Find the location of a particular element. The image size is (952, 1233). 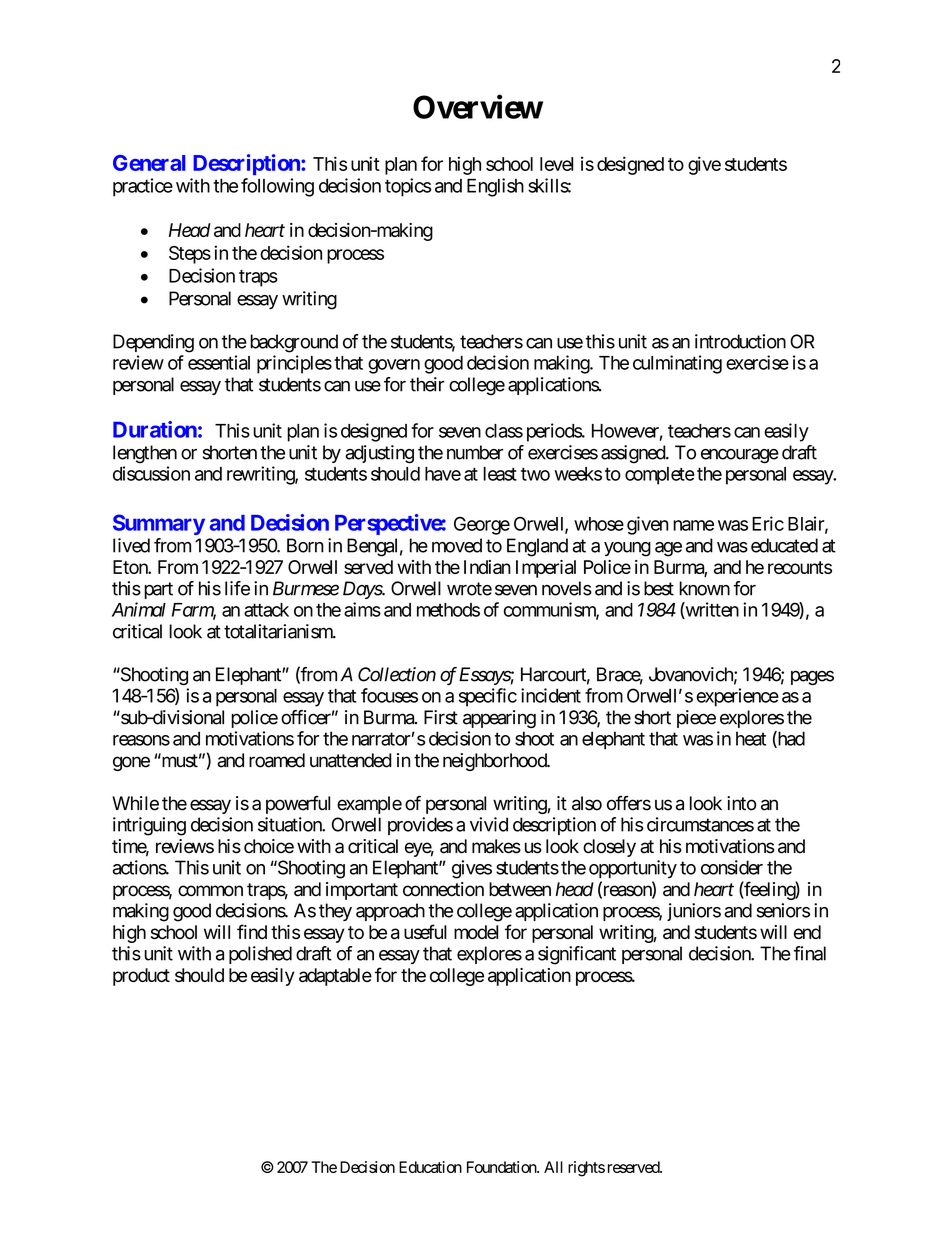

level is located at coordinates (556, 164).
